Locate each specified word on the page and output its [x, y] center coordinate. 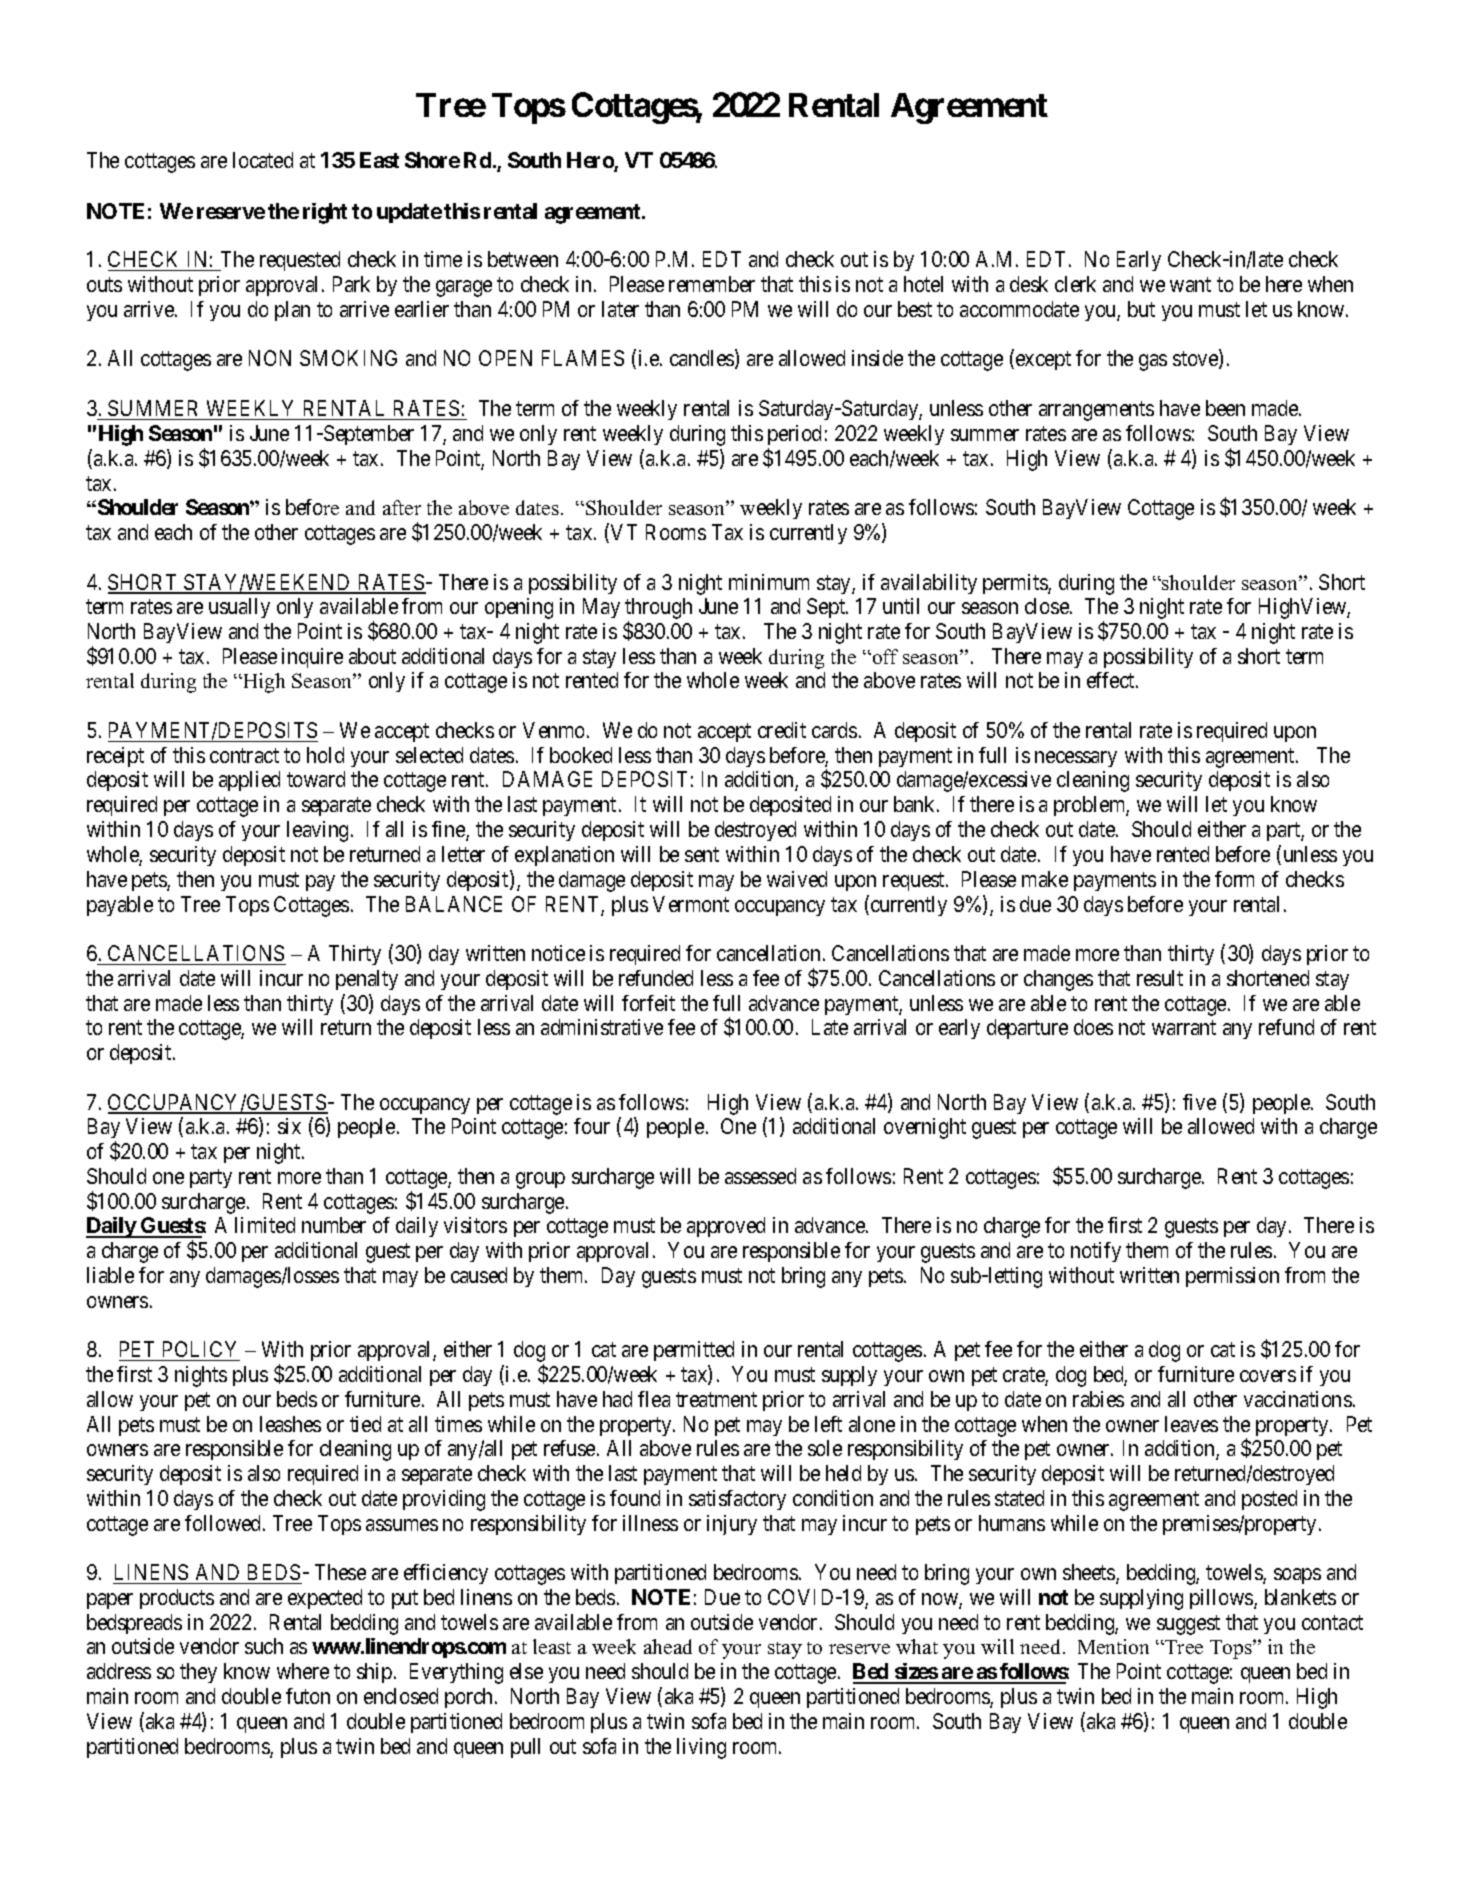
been [1225, 408]
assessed [760, 1176]
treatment [716, 1399]
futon [308, 1696]
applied [249, 781]
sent [702, 854]
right [325, 213]
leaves [1191, 1424]
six [289, 1126]
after [402, 507]
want [1190, 285]
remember [712, 284]
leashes [290, 1424]
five [1199, 1102]
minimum [769, 582]
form [1234, 879]
